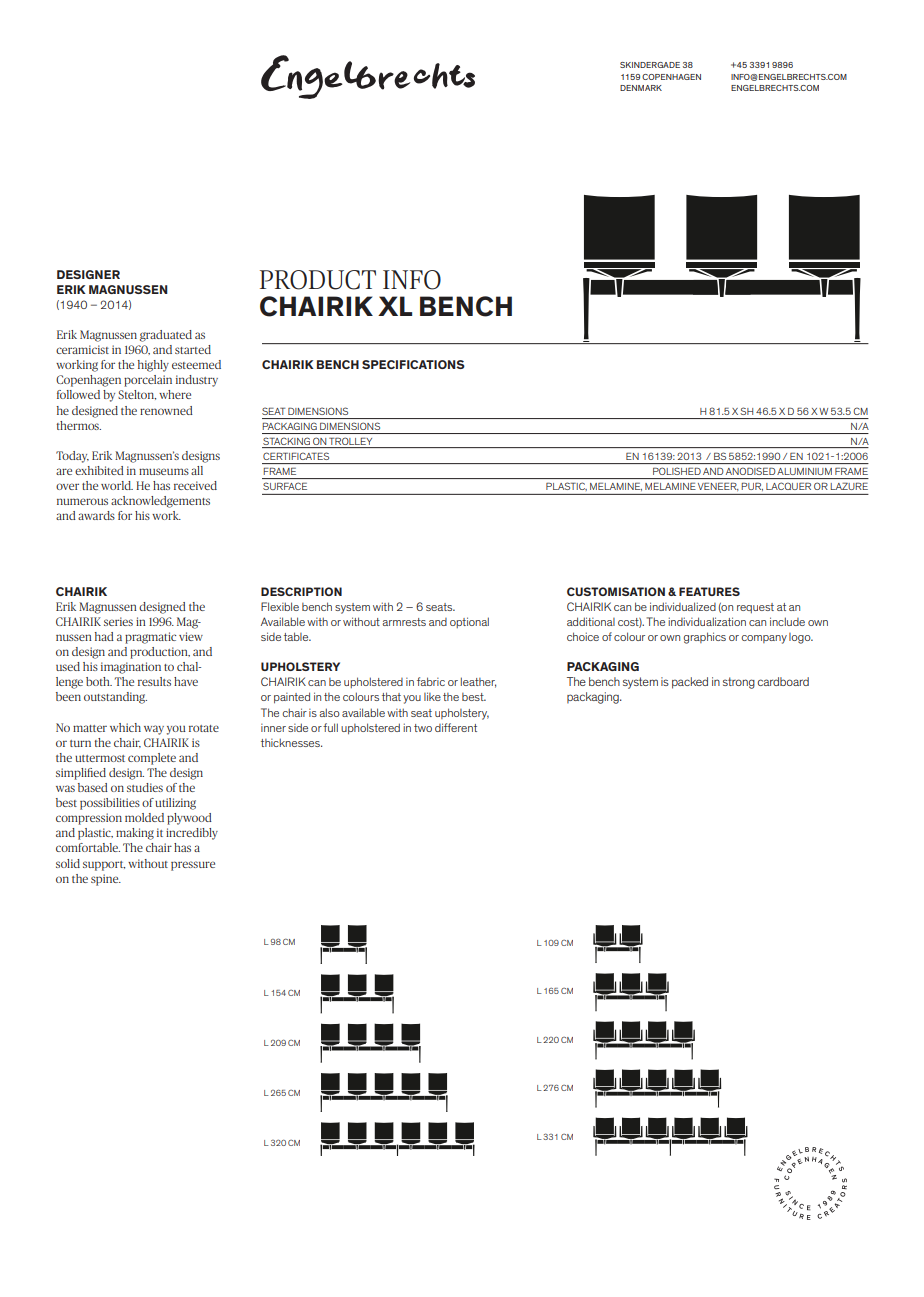 The image size is (924, 1297). Describe the element at coordinates (683, 606) in the page. I see `individualized` at that location.
